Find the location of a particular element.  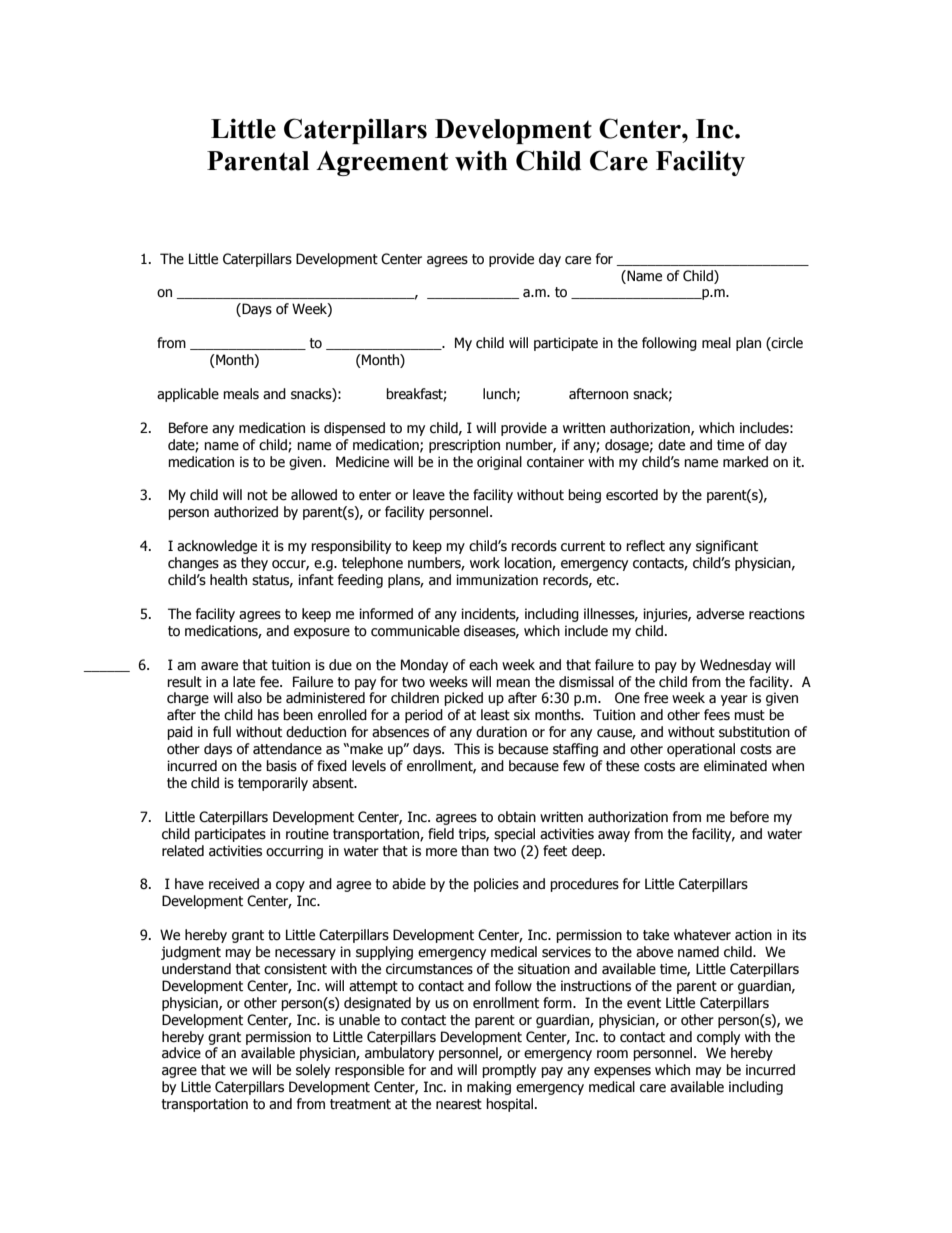

applicable is located at coordinates (188, 395).
